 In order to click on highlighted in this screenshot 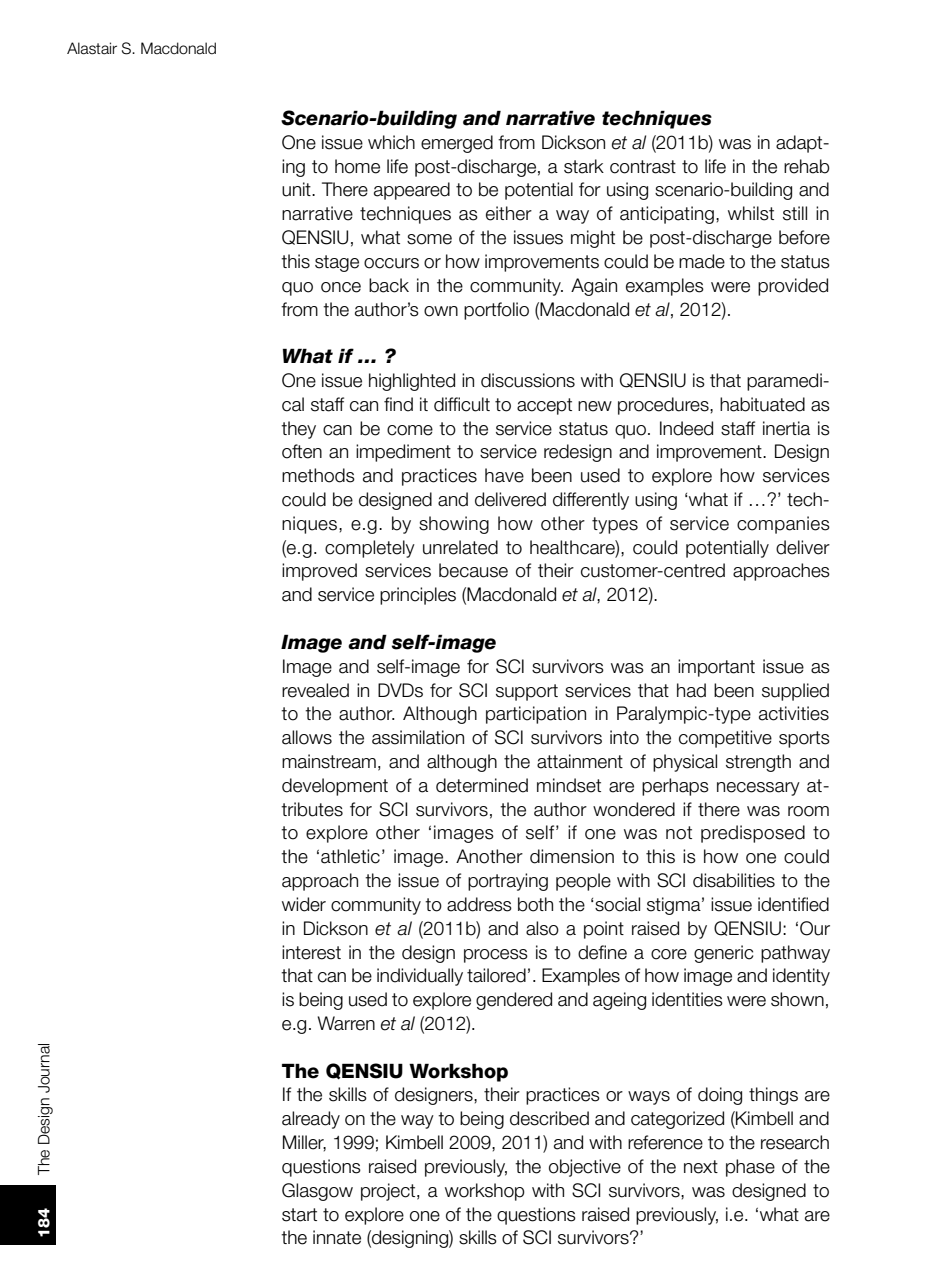, I will do `click(412, 382)`.
